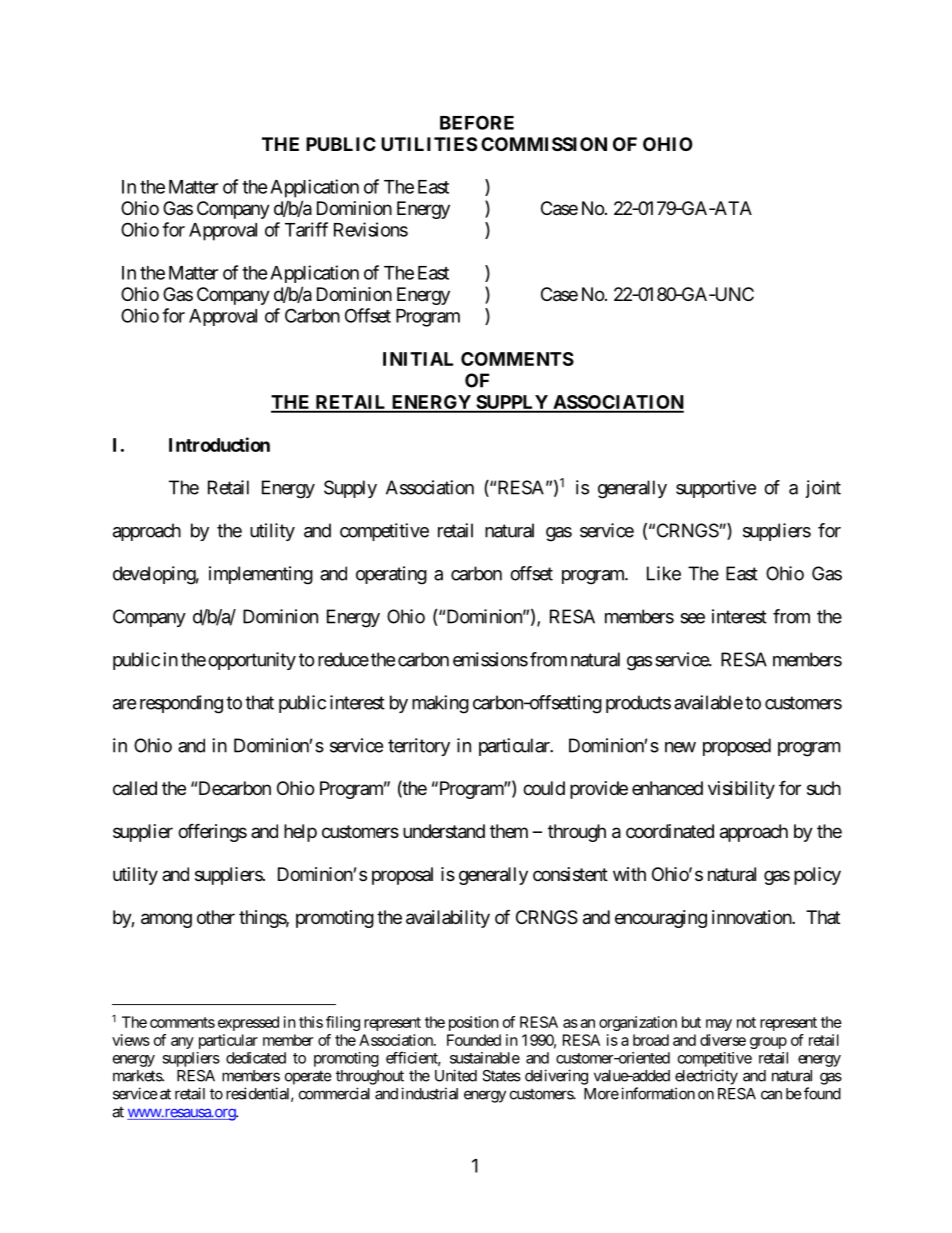 This screenshot has width=952, height=1233. What do you see at coordinates (544, 144) in the screenshot?
I see `COMMISSION` at bounding box center [544, 144].
